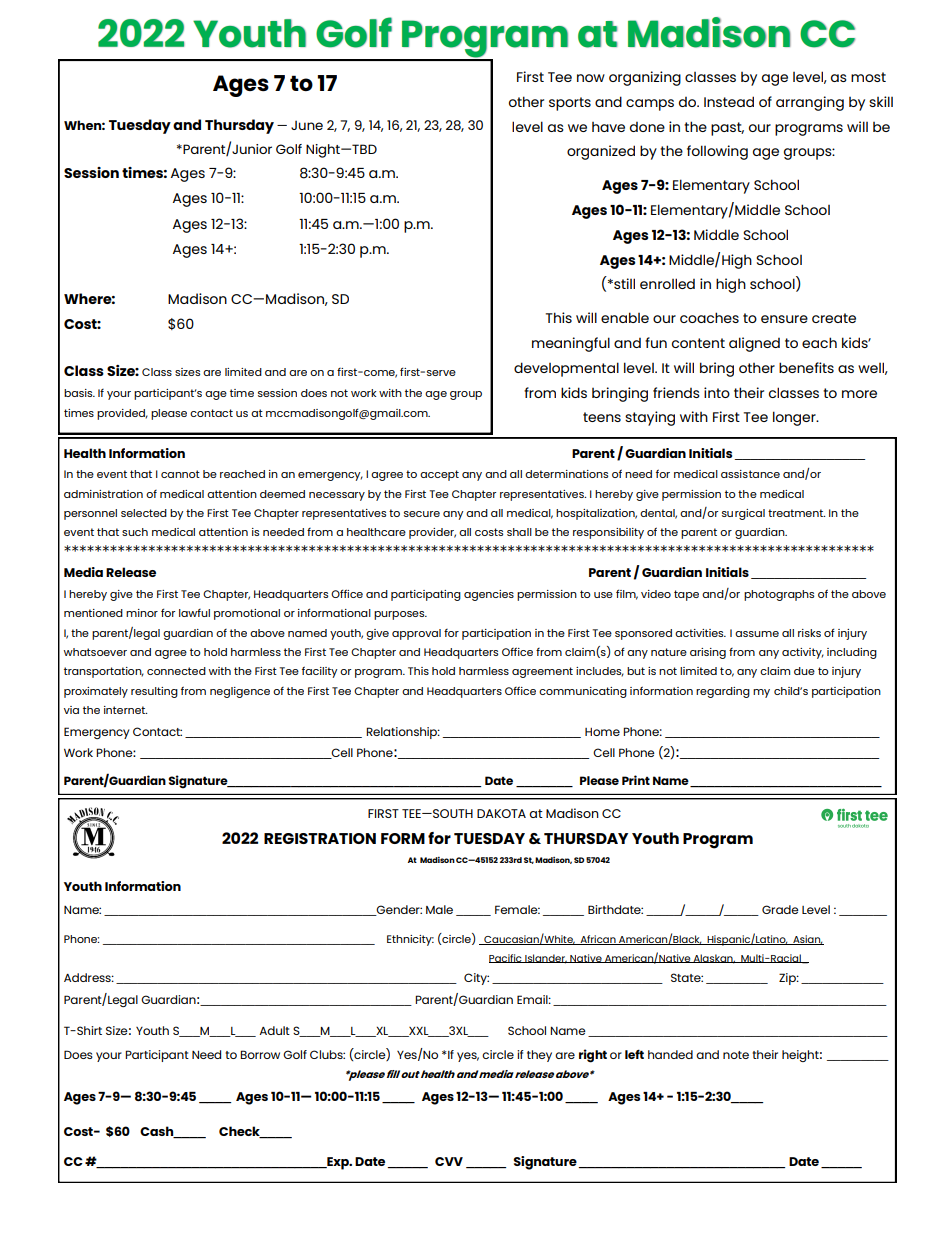 This page has height=1233, width=952. Describe the element at coordinates (539, 1056) in the page. I see `they` at that location.
